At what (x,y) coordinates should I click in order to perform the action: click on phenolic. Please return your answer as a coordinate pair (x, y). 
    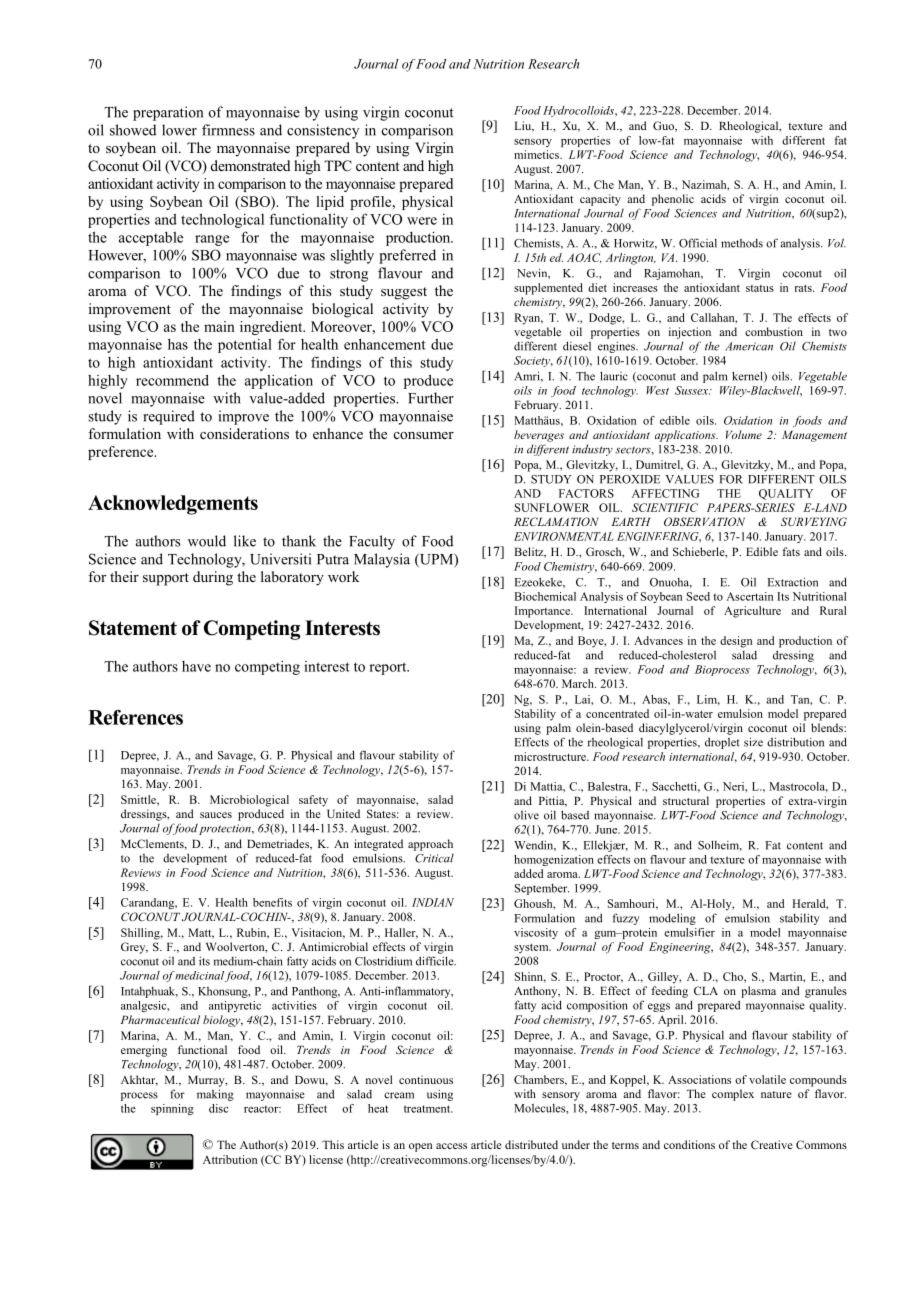
    Looking at the image, I should click on (673, 200).
